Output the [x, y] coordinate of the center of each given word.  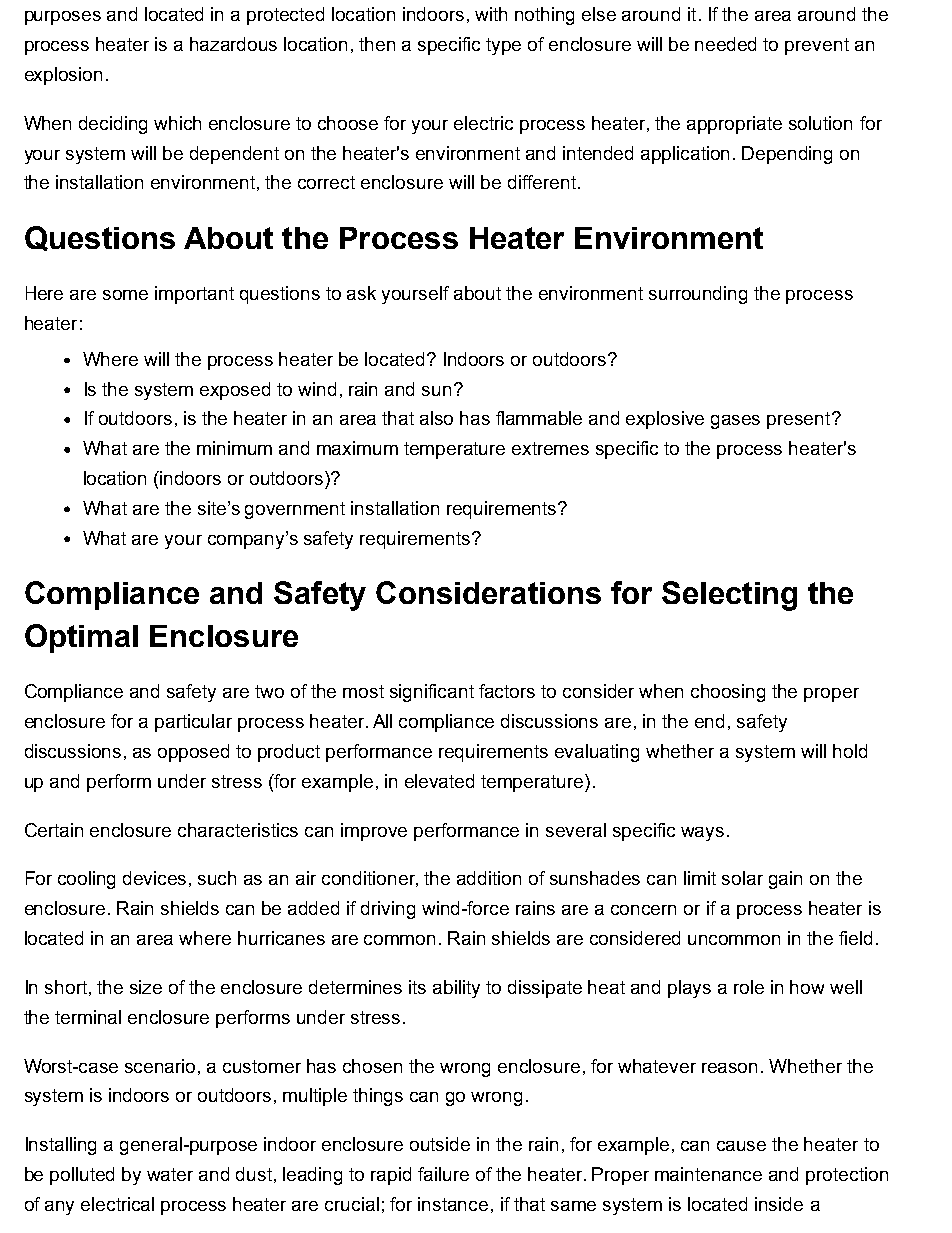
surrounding [698, 295]
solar [742, 878]
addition [489, 878]
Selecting [729, 596]
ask [361, 293]
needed [725, 44]
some [125, 295]
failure [443, 1174]
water [170, 1174]
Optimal [81, 638]
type [503, 46]
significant [432, 693]
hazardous [233, 44]
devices [154, 878]
